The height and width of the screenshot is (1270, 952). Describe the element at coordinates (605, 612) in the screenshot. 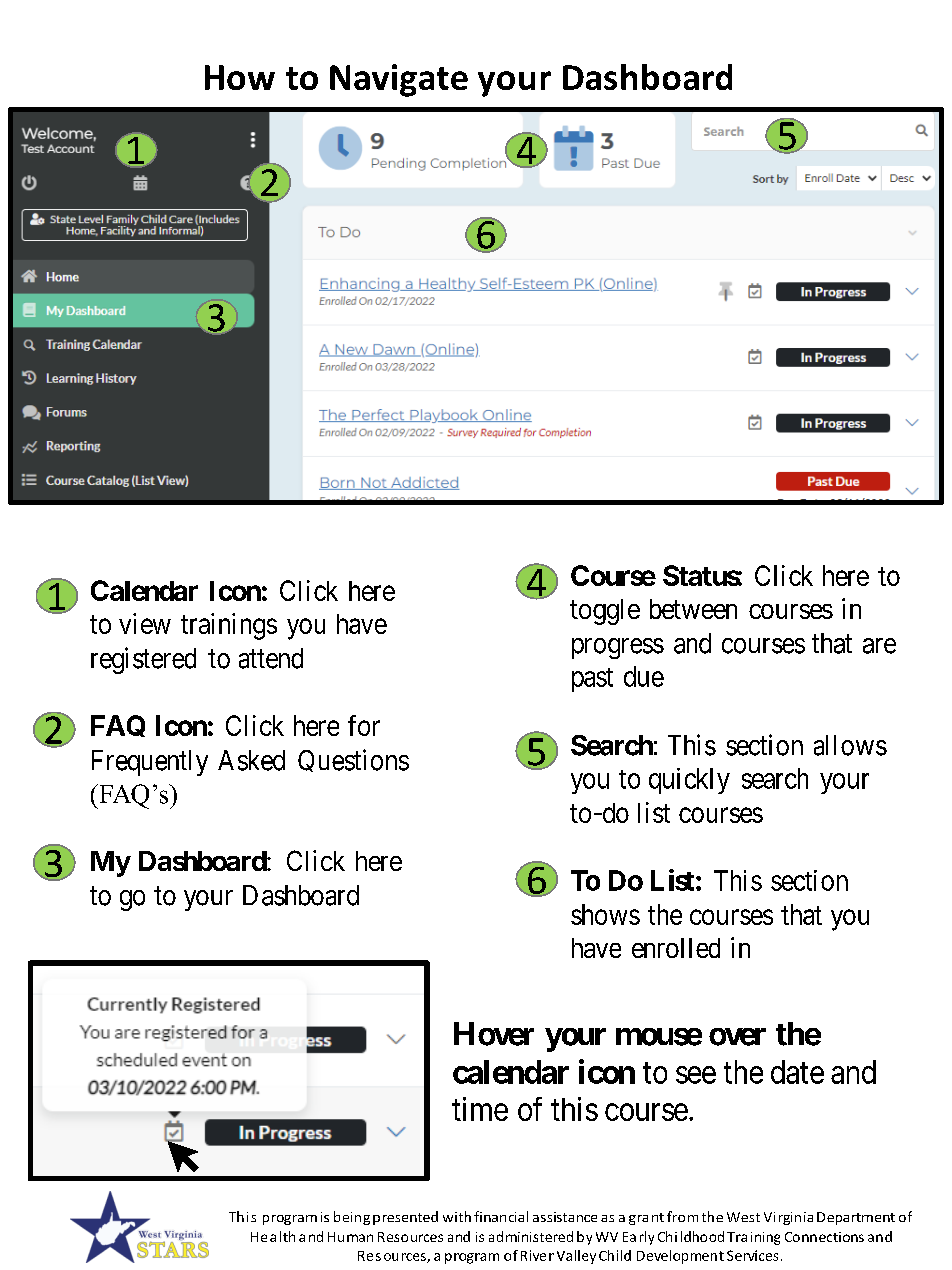

I see `toggle` at that location.
